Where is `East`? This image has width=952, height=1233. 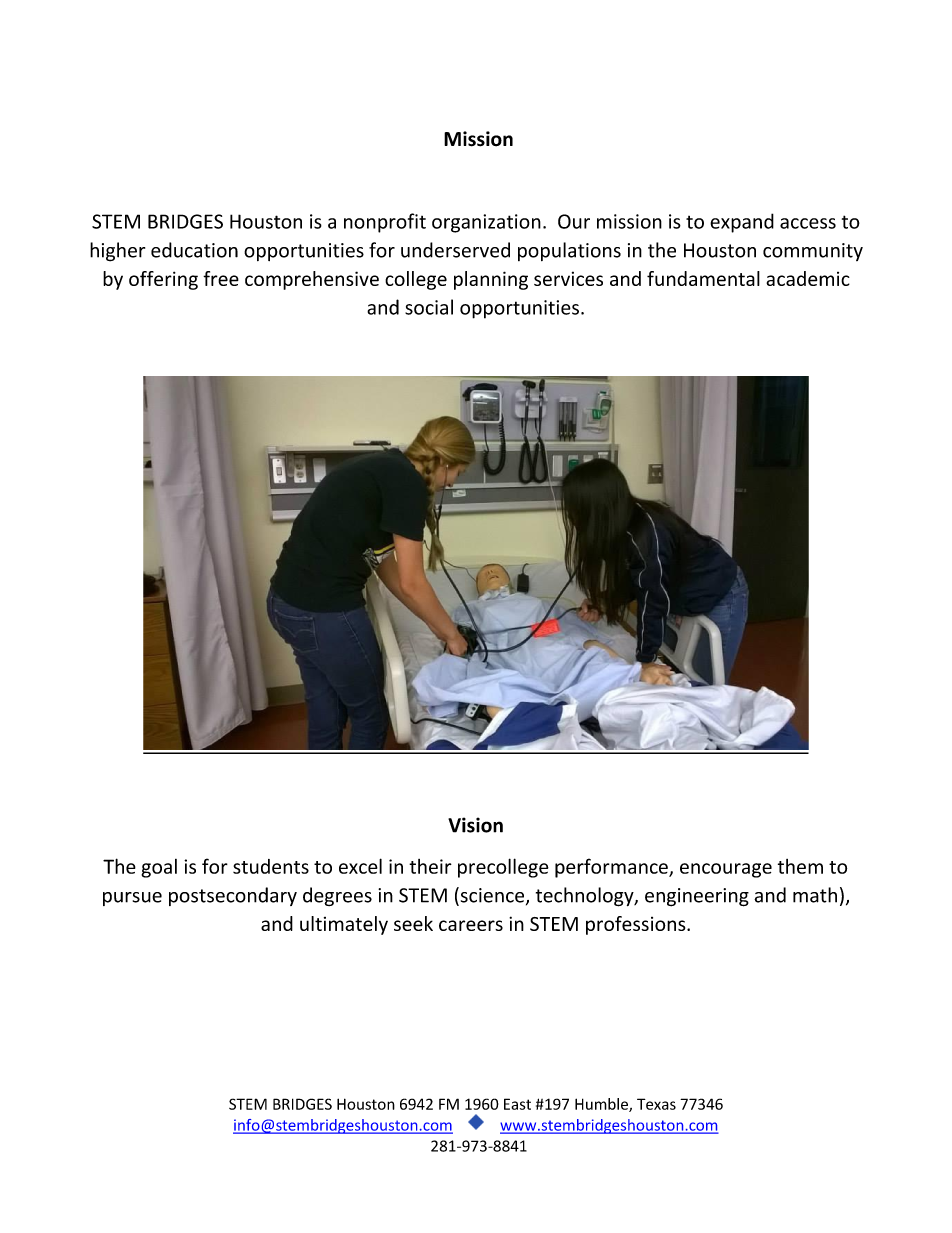 East is located at coordinates (517, 1104).
